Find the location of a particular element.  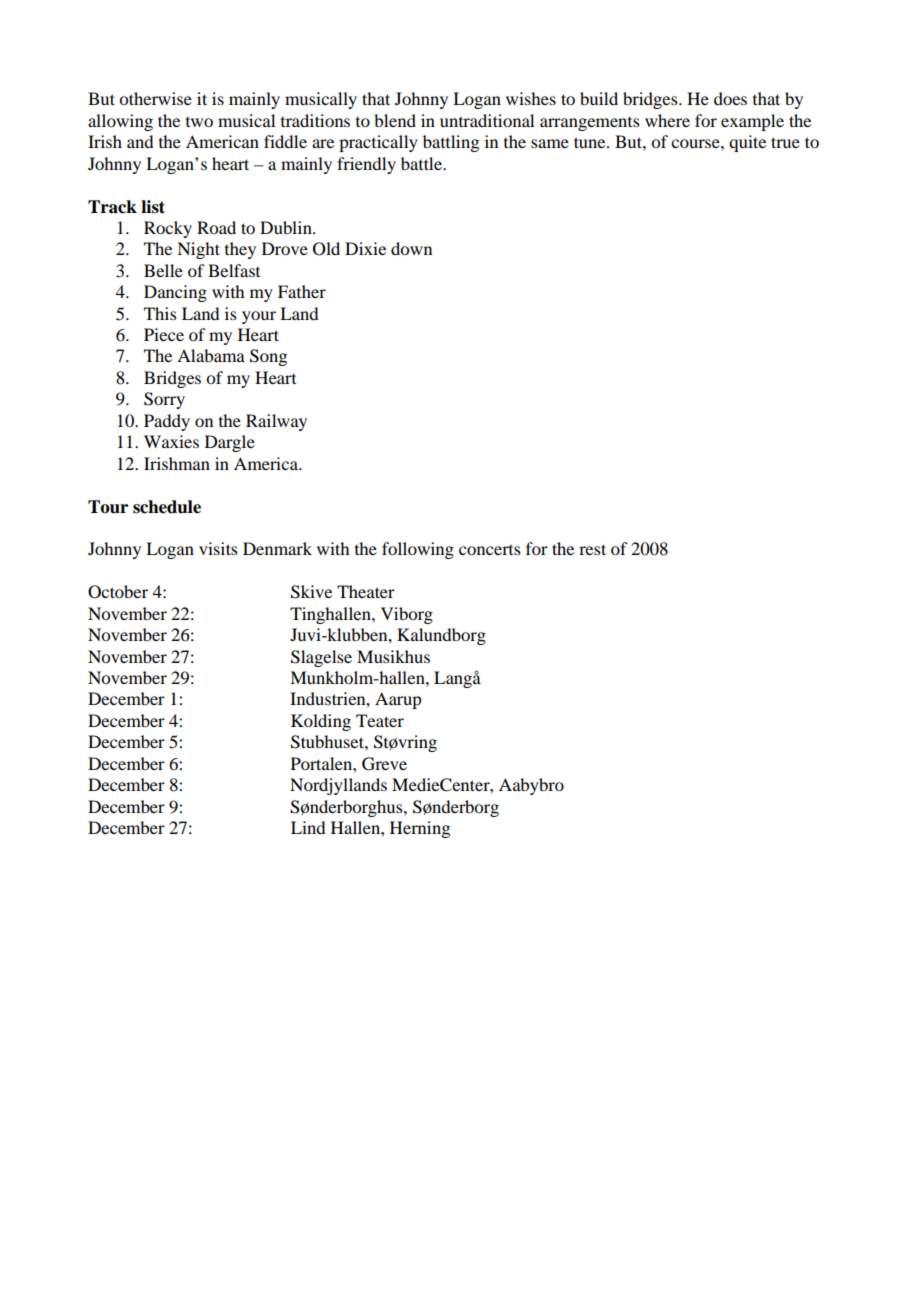

where is located at coordinates (667, 120).
